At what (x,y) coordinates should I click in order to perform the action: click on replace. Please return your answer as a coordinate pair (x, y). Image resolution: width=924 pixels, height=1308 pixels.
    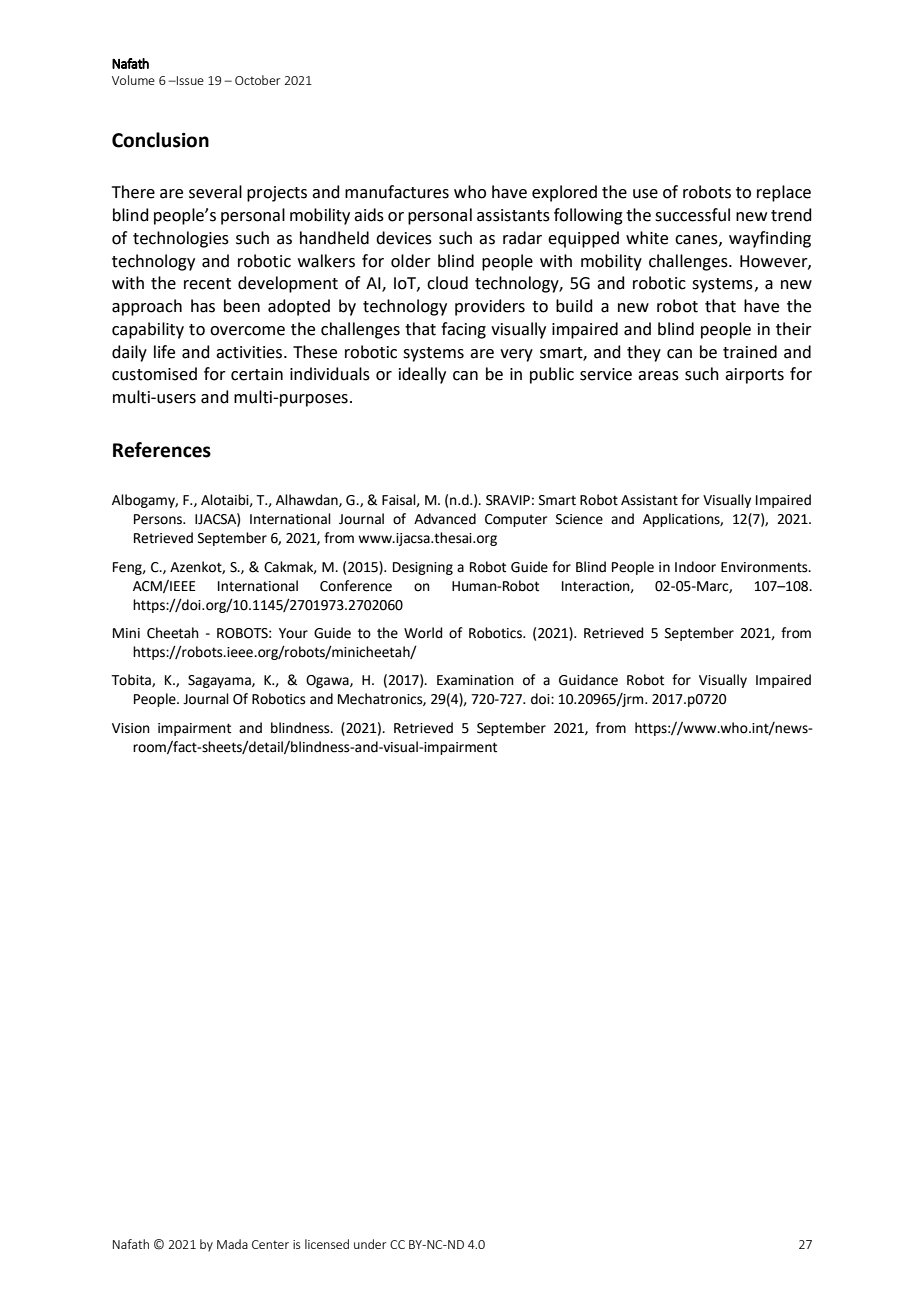
    Looking at the image, I should click on (784, 193).
